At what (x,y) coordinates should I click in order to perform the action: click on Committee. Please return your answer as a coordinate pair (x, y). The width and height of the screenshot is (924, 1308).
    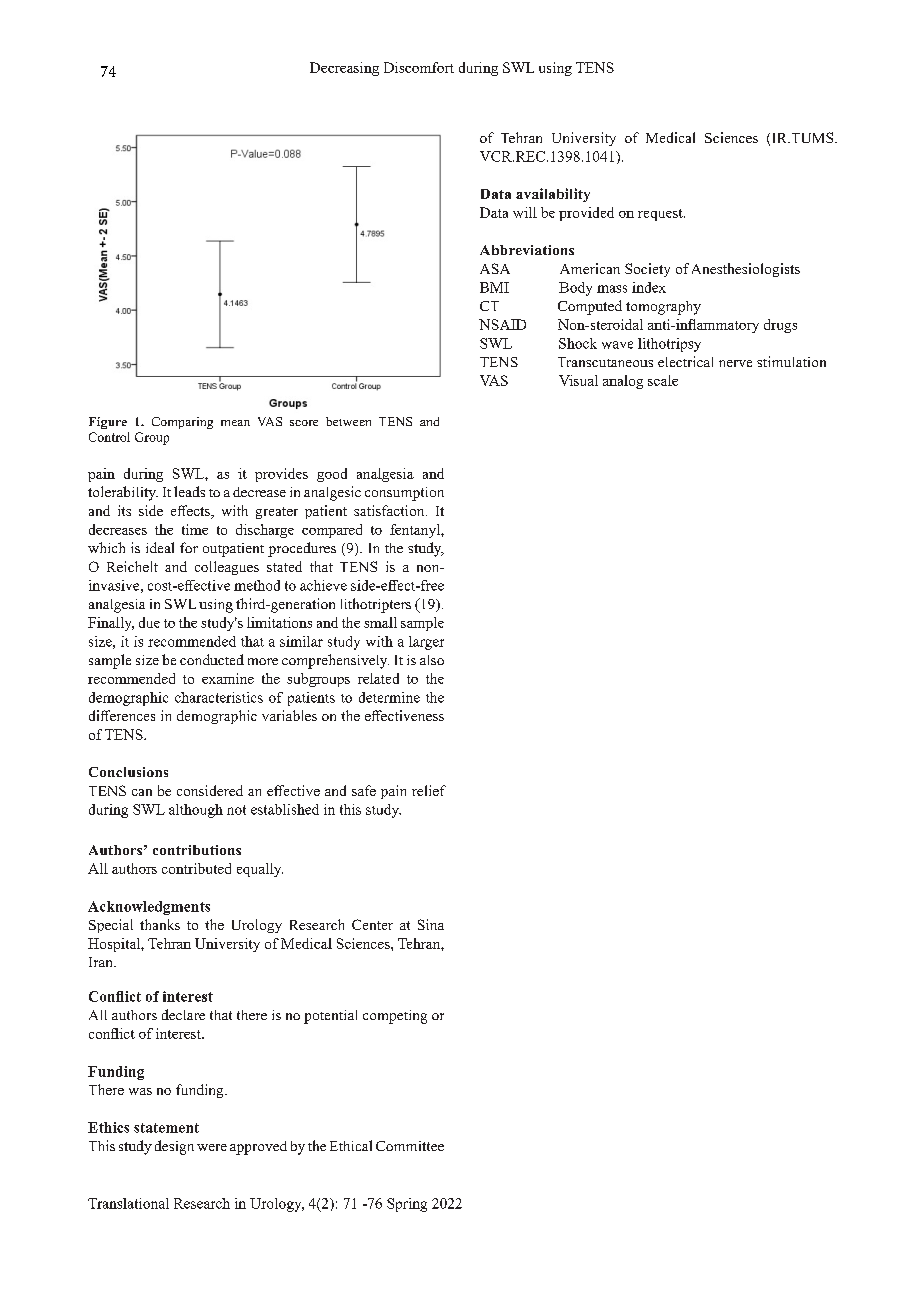
    Looking at the image, I should click on (410, 1146).
